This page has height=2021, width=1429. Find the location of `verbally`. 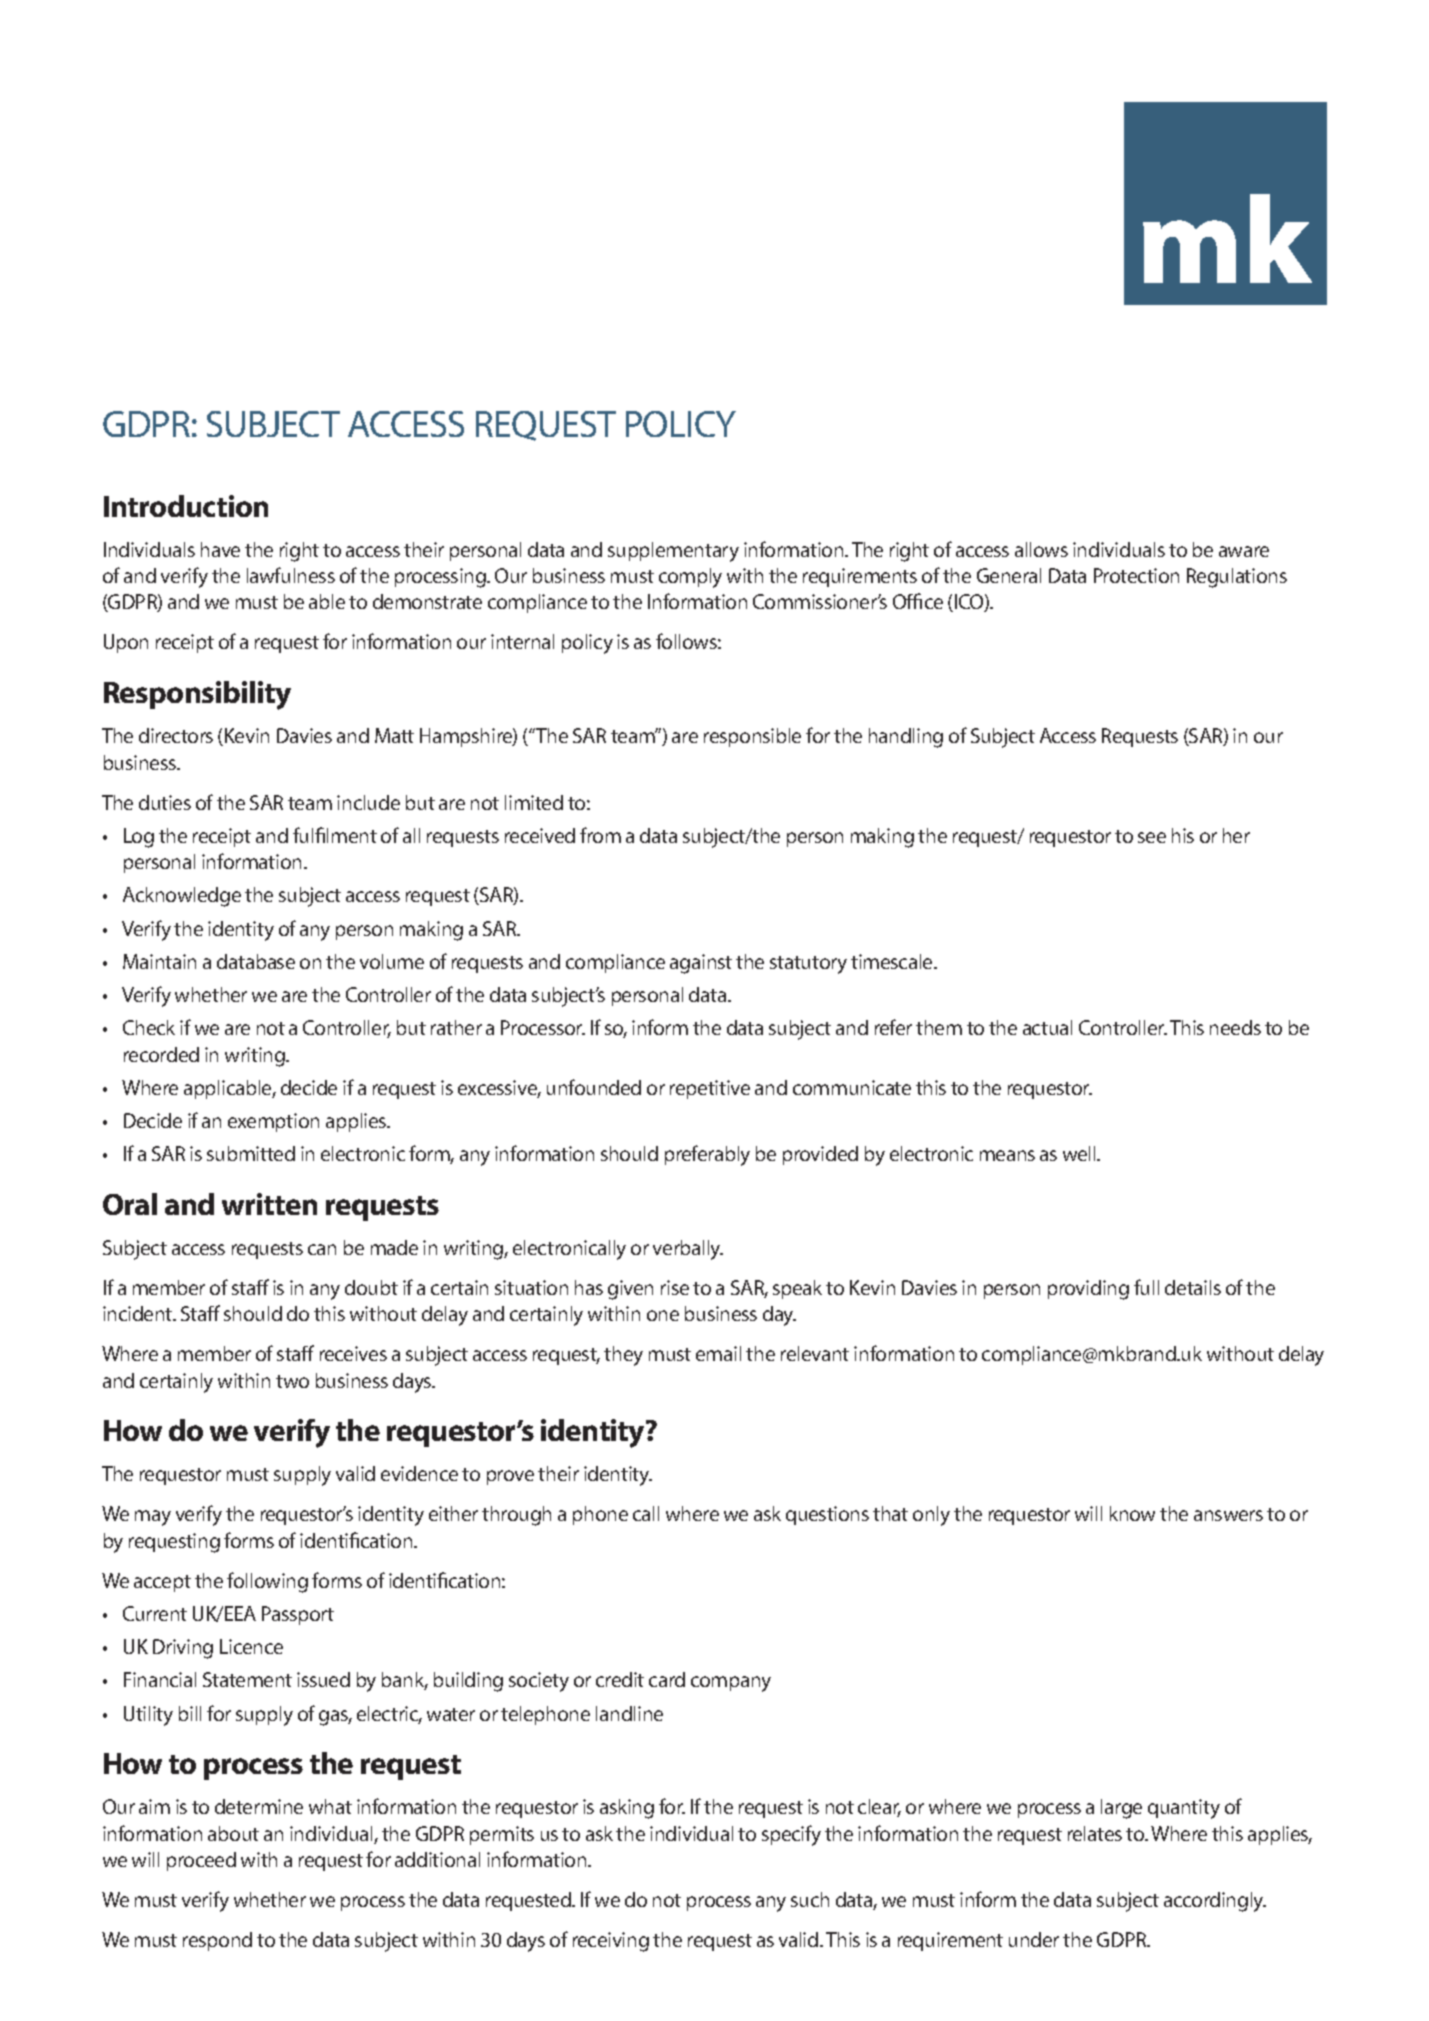

verbally is located at coordinates (688, 1250).
